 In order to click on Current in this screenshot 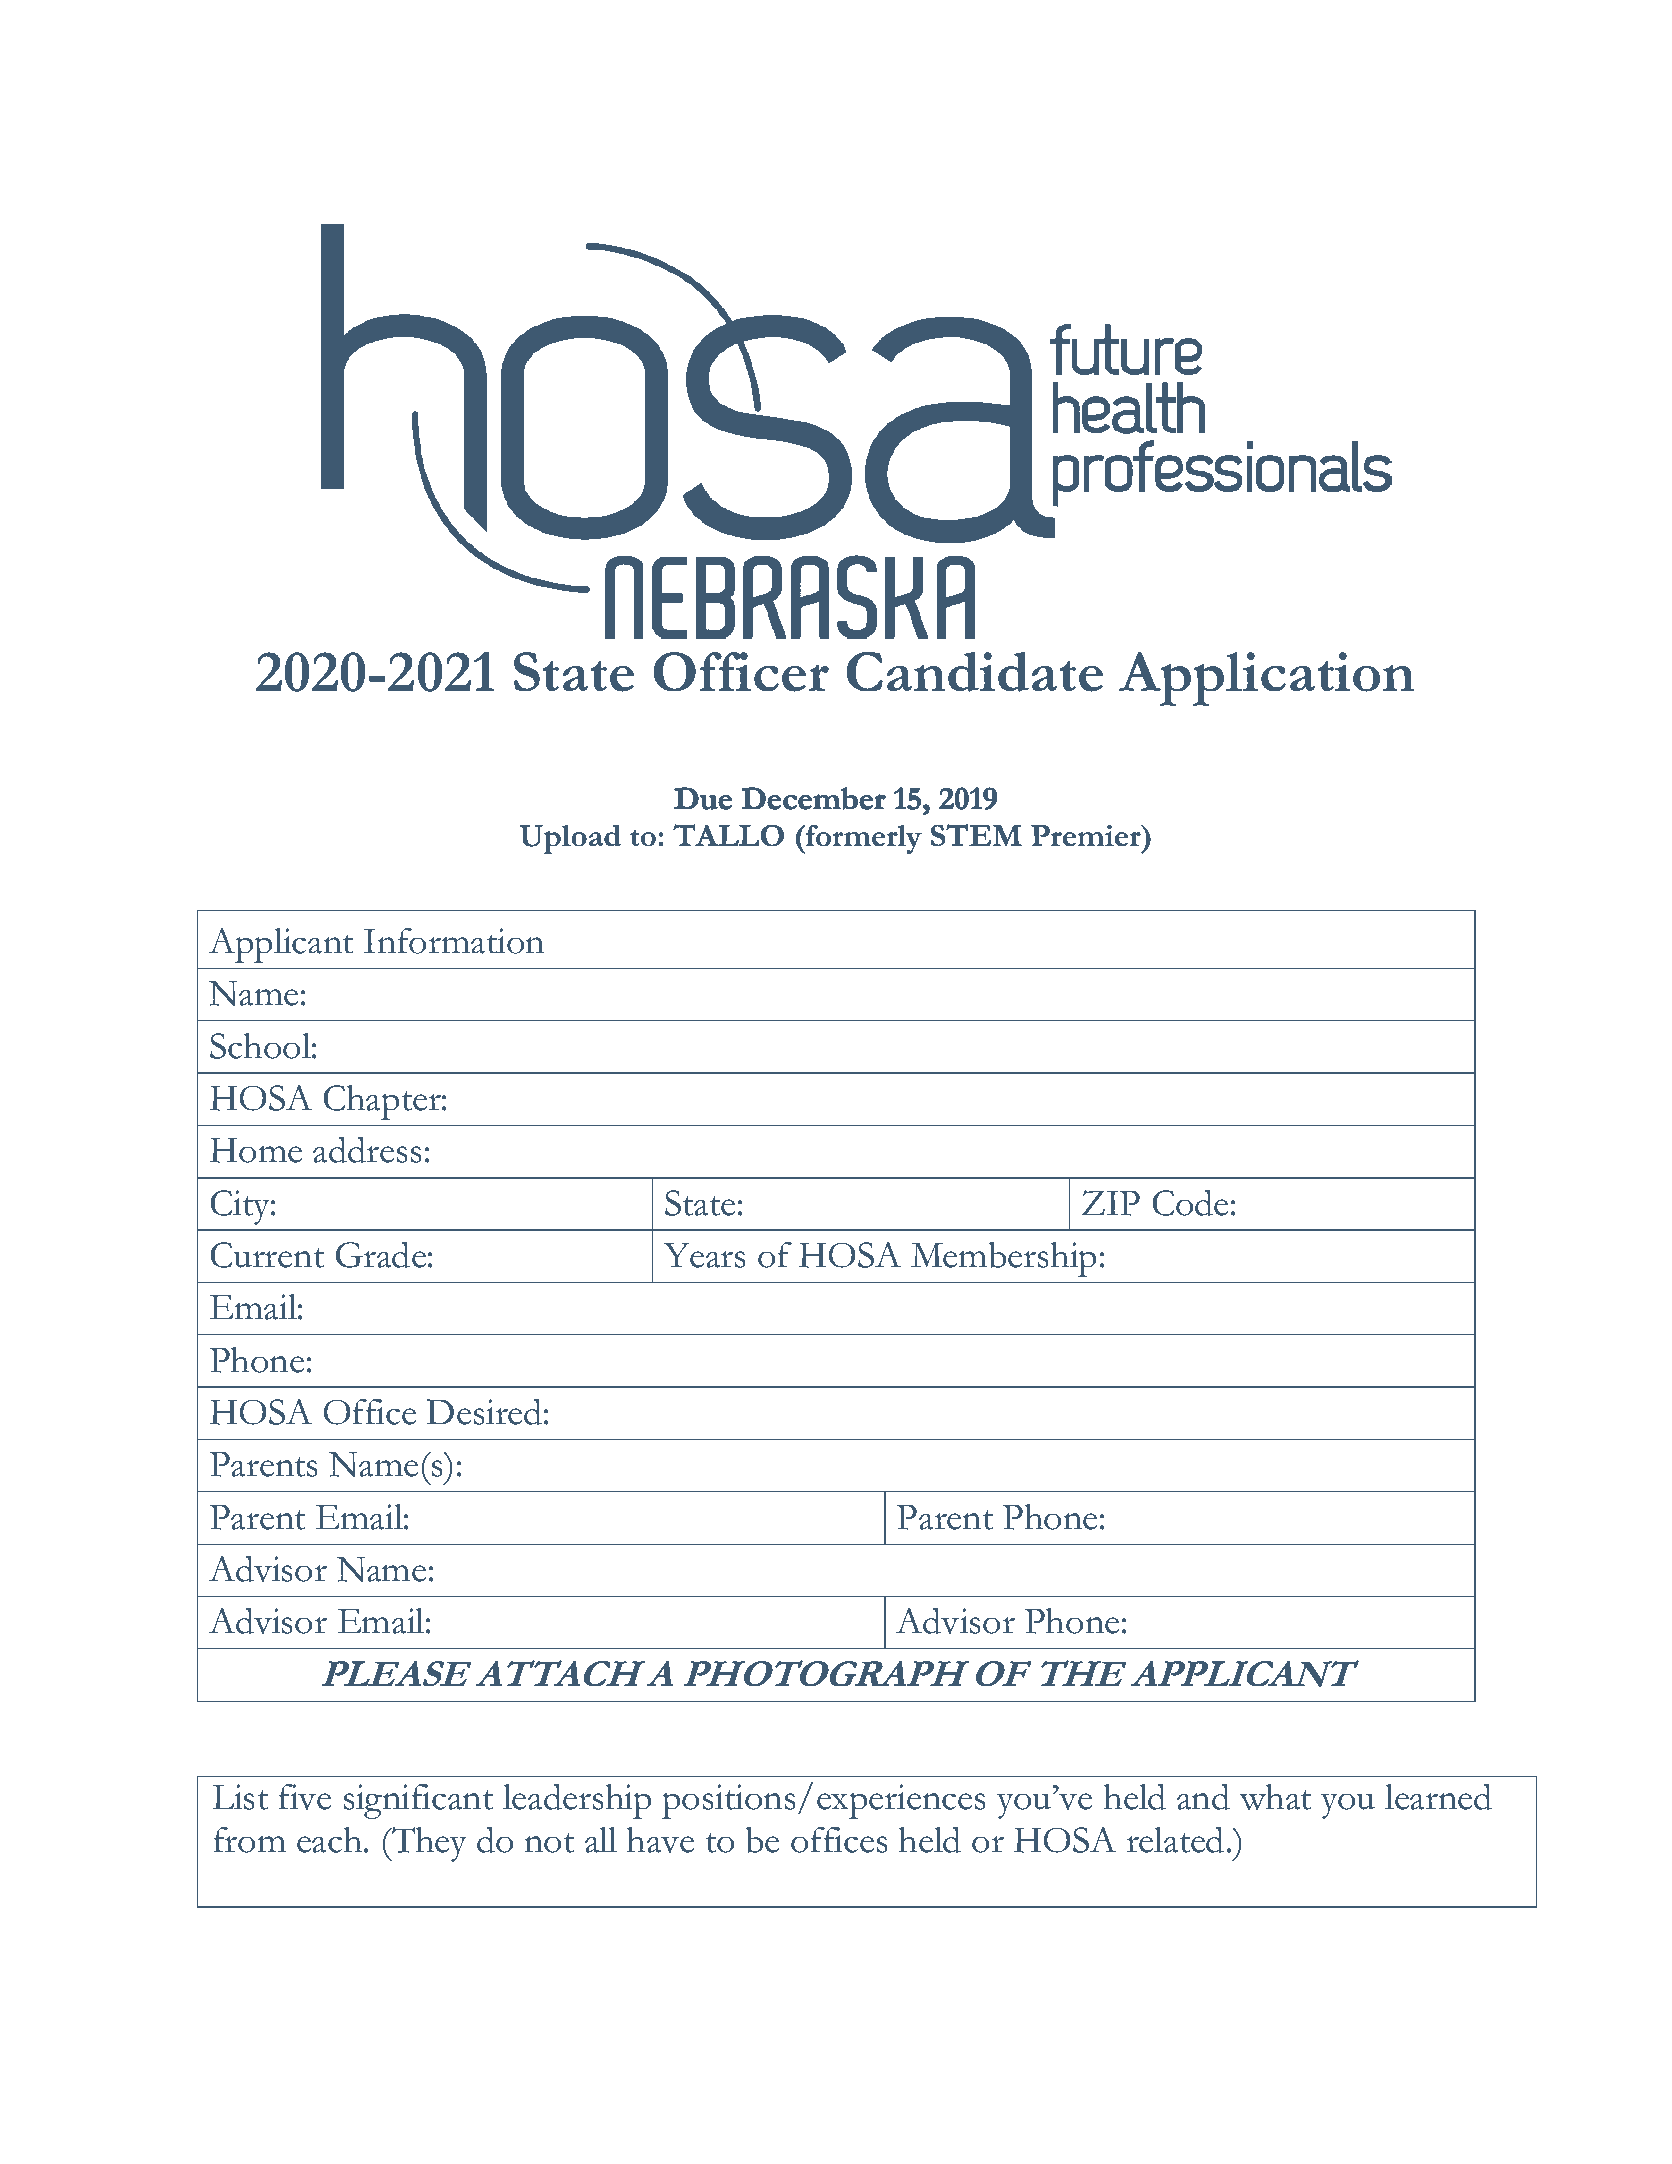, I will do `click(267, 1255)`.
